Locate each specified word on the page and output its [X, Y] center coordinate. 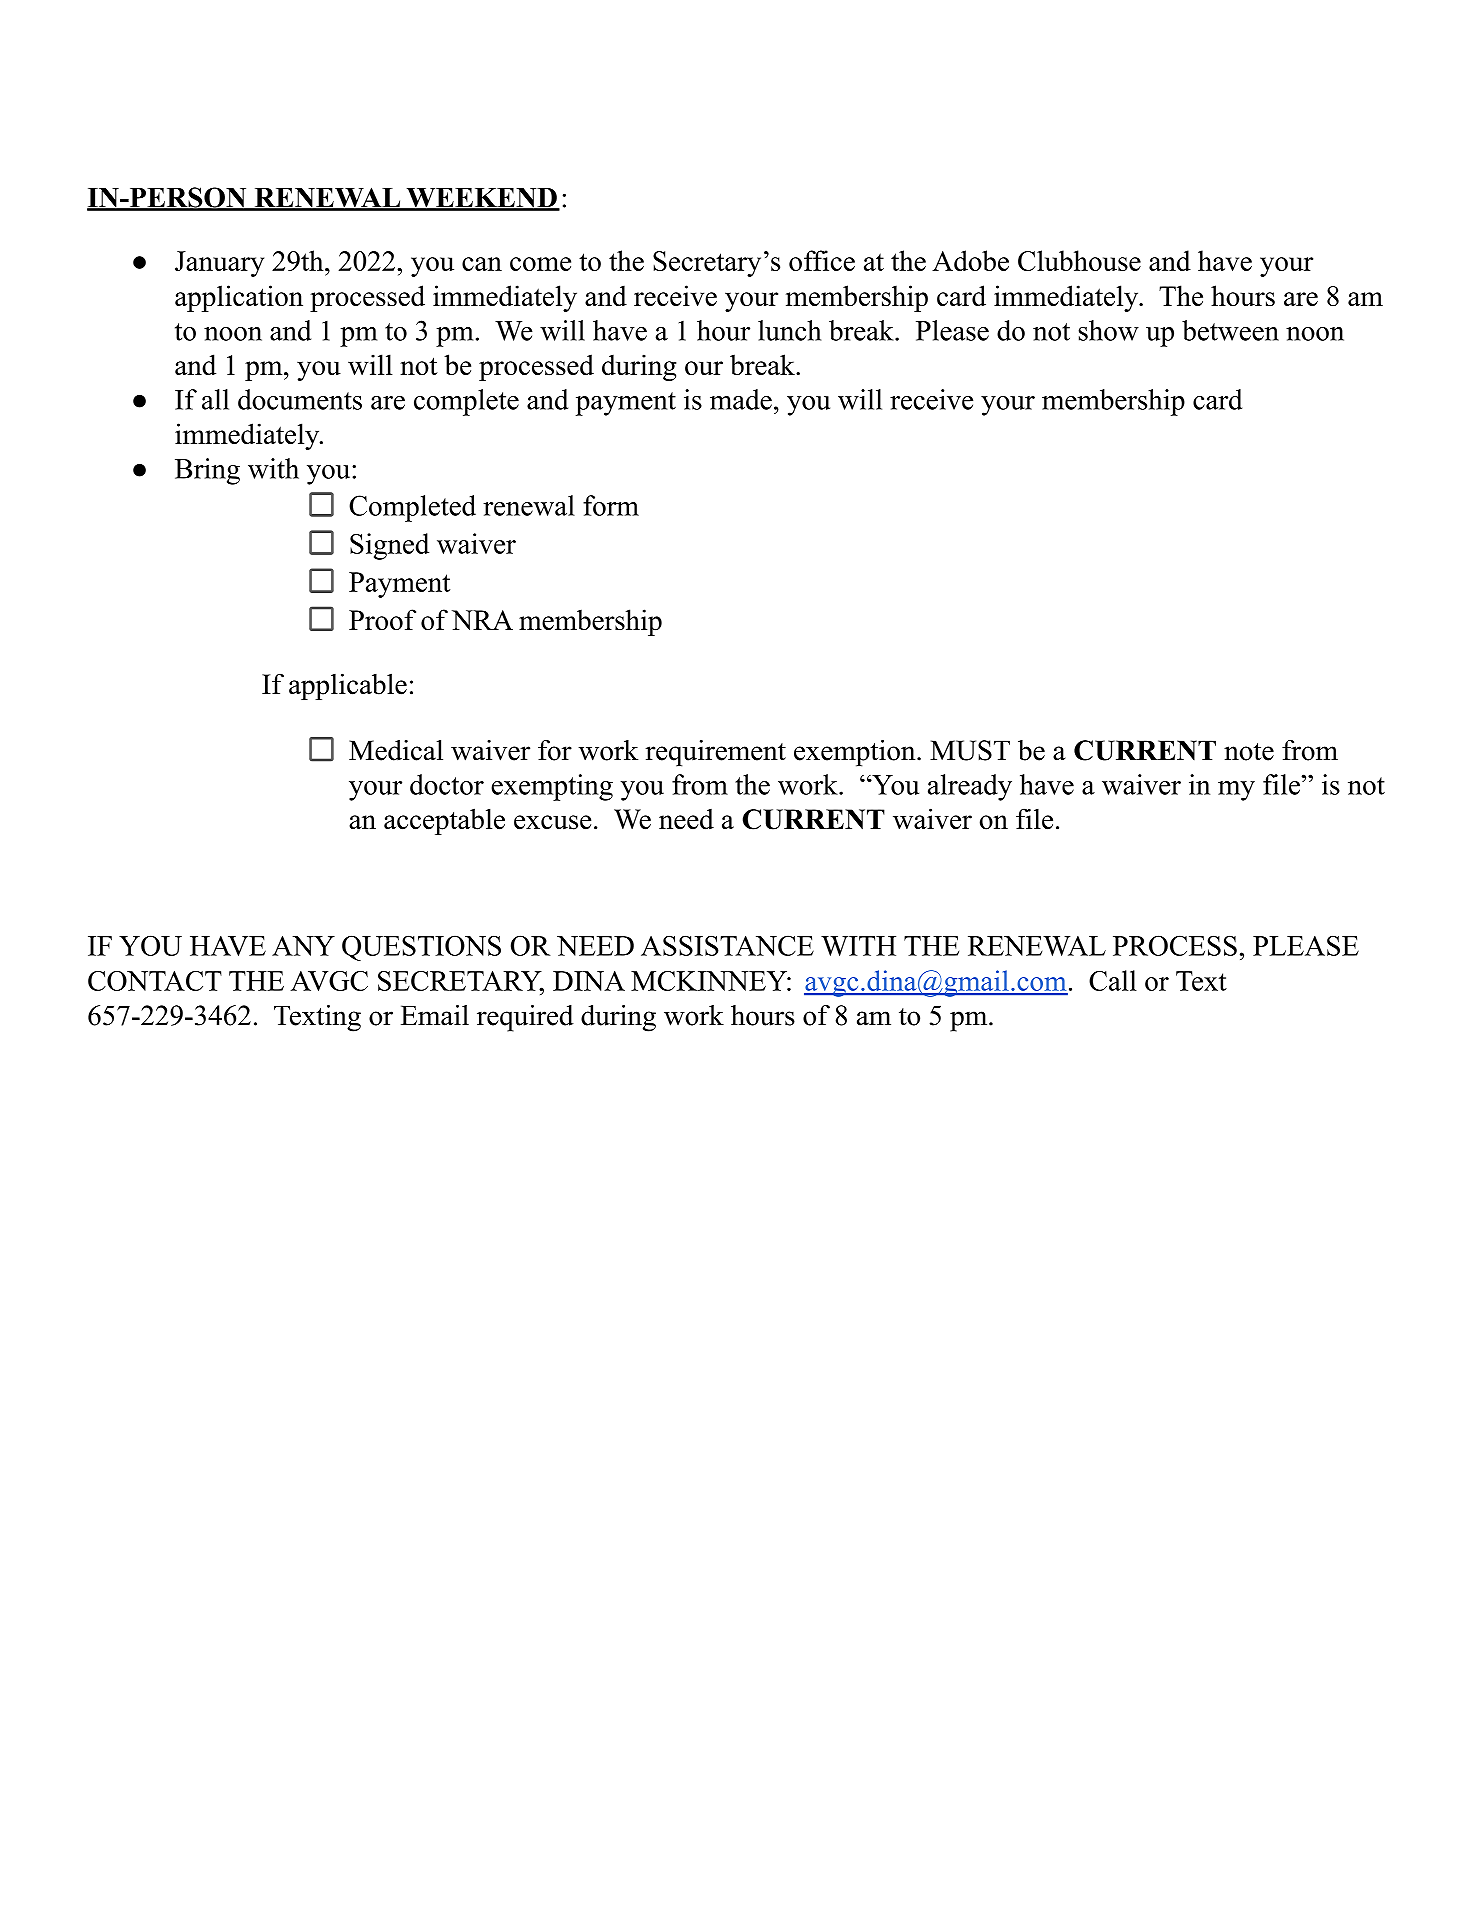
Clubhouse [1079, 260]
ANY [303, 946]
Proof [382, 619]
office [822, 260]
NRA [482, 620]
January [219, 264]
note [1249, 752]
